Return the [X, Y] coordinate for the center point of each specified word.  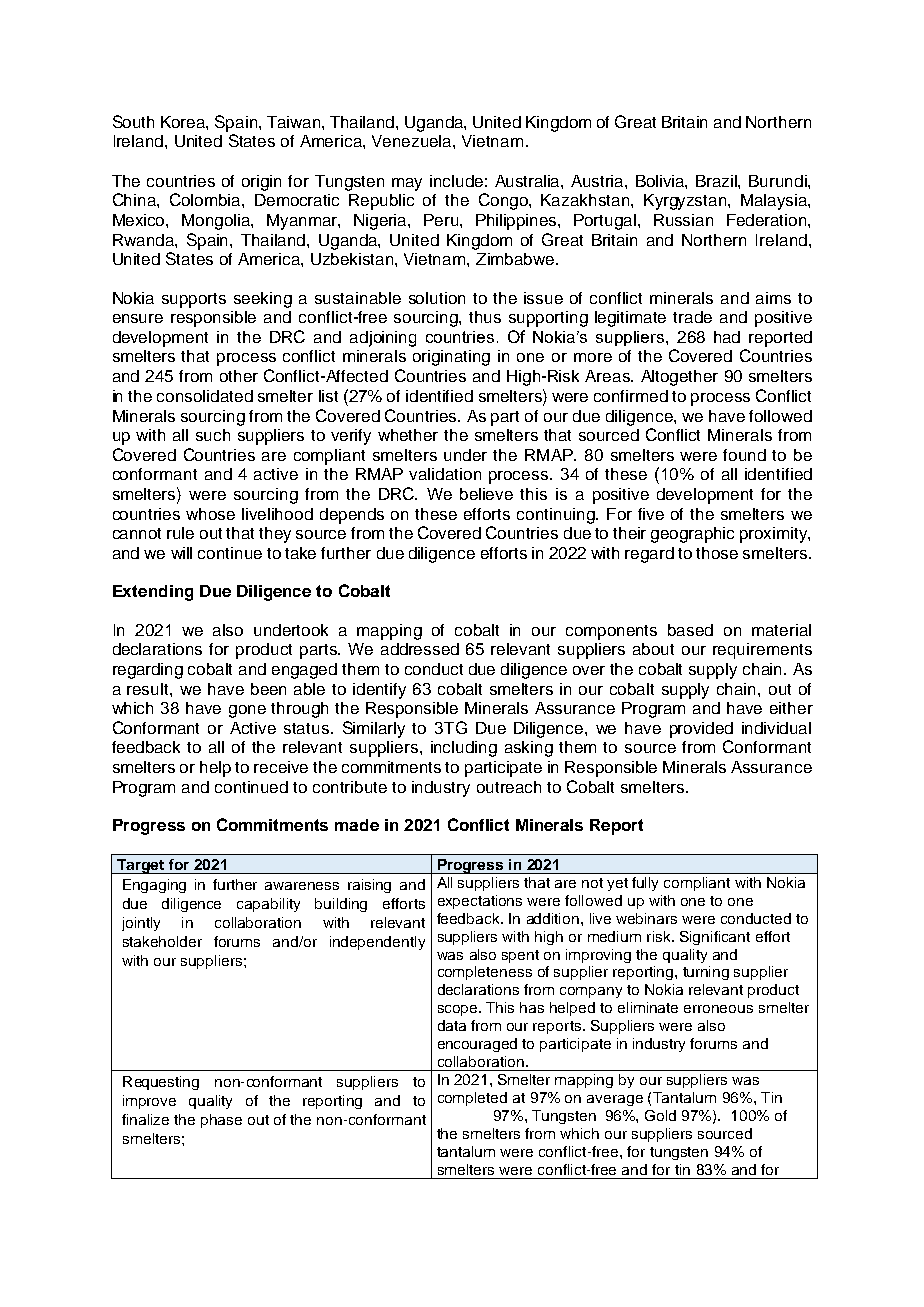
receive [281, 767]
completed [472, 1099]
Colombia [206, 199]
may [407, 184]
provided [701, 730]
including [464, 749]
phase [221, 1121]
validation [445, 474]
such [213, 435]
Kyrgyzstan [686, 202]
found [744, 455]
